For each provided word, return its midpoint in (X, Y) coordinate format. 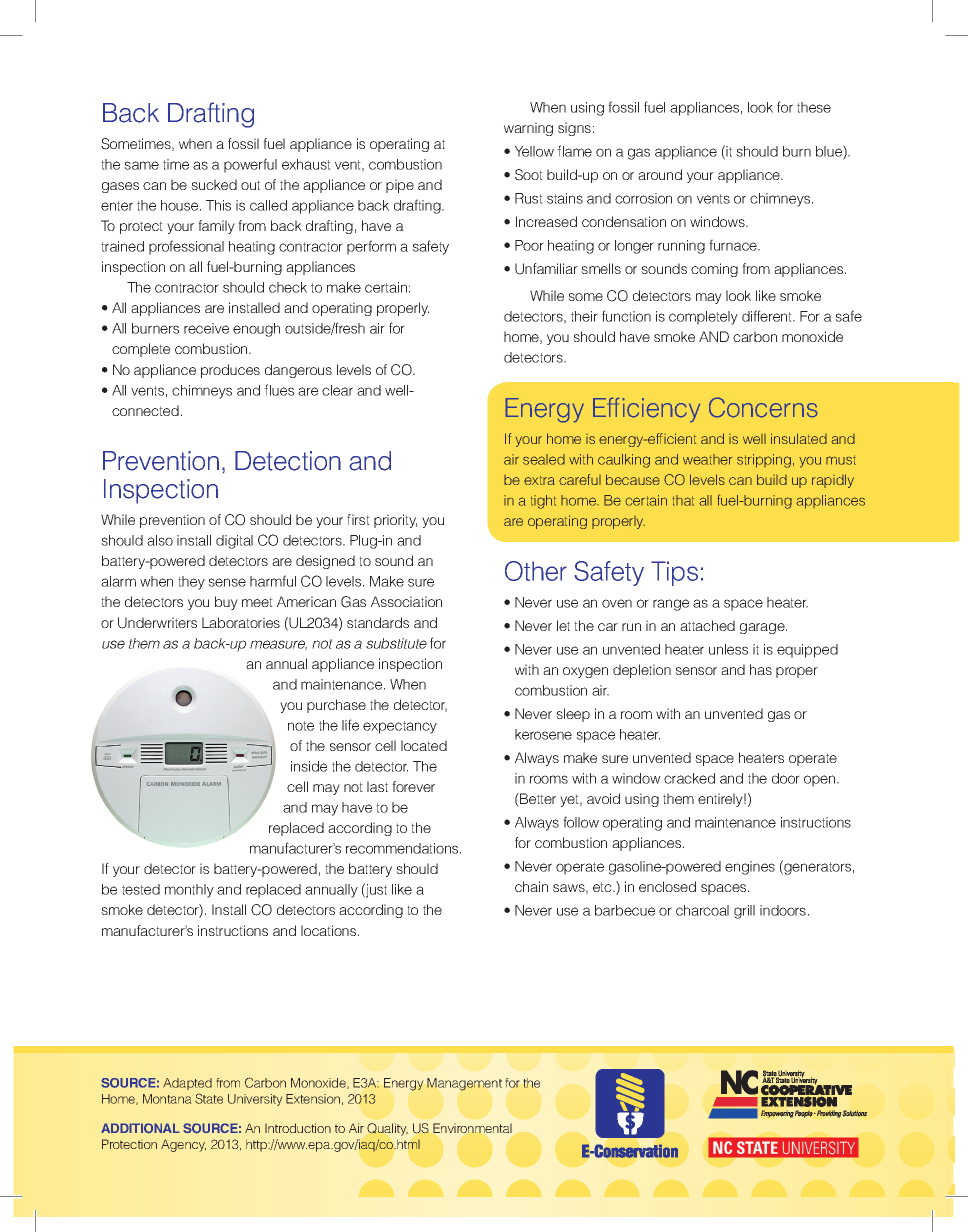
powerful (250, 165)
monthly (189, 891)
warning (528, 129)
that (683, 500)
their (584, 316)
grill (744, 912)
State (209, 1099)
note (301, 726)
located (424, 745)
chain (531, 886)
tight (543, 502)
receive (206, 328)
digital (234, 542)
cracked (689, 778)
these (814, 107)
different (768, 316)
